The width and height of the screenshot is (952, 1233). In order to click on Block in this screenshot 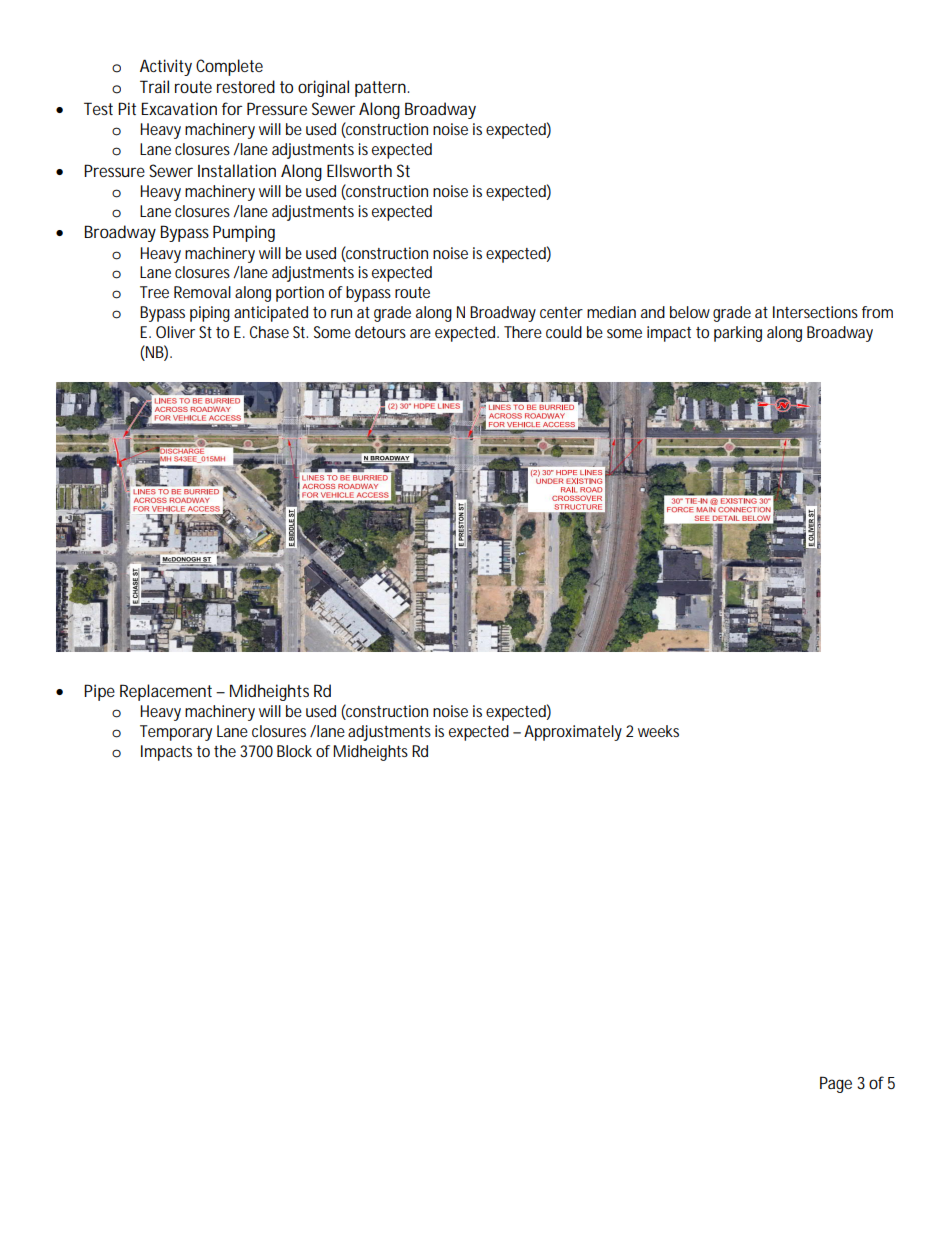, I will do `click(294, 751)`.
